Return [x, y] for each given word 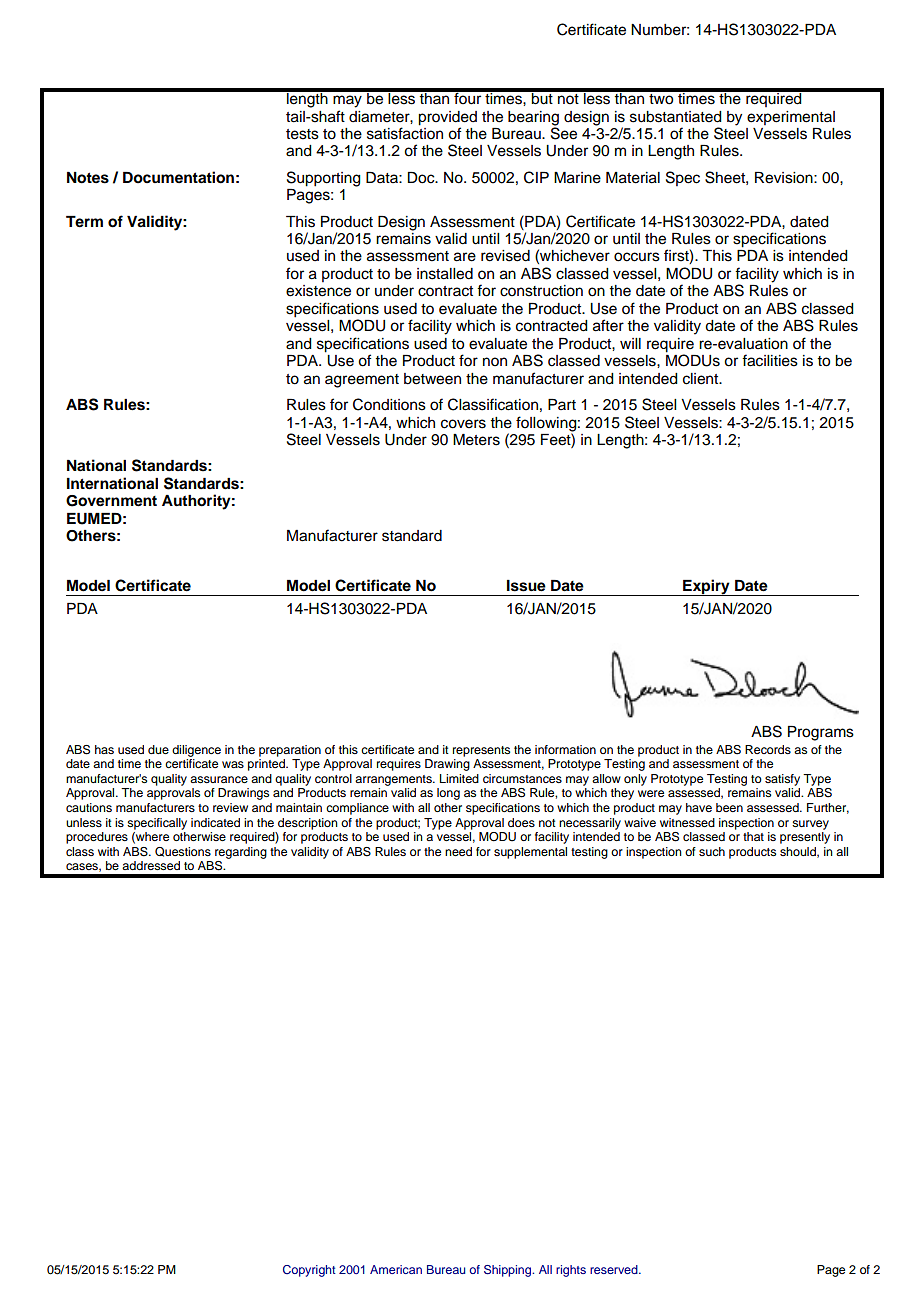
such [712, 851]
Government [111, 501]
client [702, 379]
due [158, 749]
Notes [88, 178]
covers [463, 424]
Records [768, 749]
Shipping [509, 1271]
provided [447, 118]
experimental [791, 118]
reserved [615, 1269]
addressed [151, 865]
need [458, 851]
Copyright [309, 1271]
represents [481, 751]
